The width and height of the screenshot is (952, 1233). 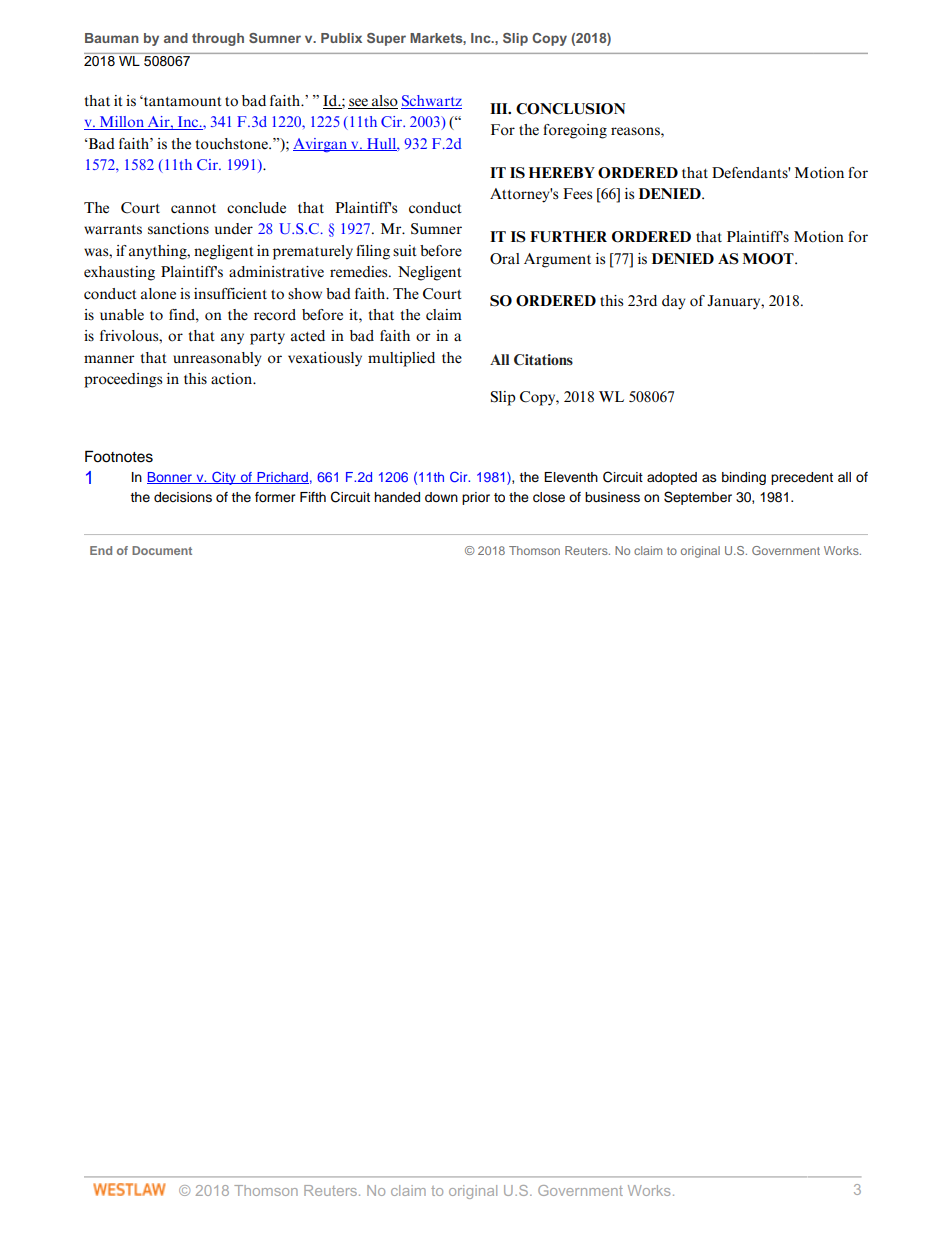 What do you see at coordinates (401, 359) in the screenshot?
I see `multiplied` at bounding box center [401, 359].
